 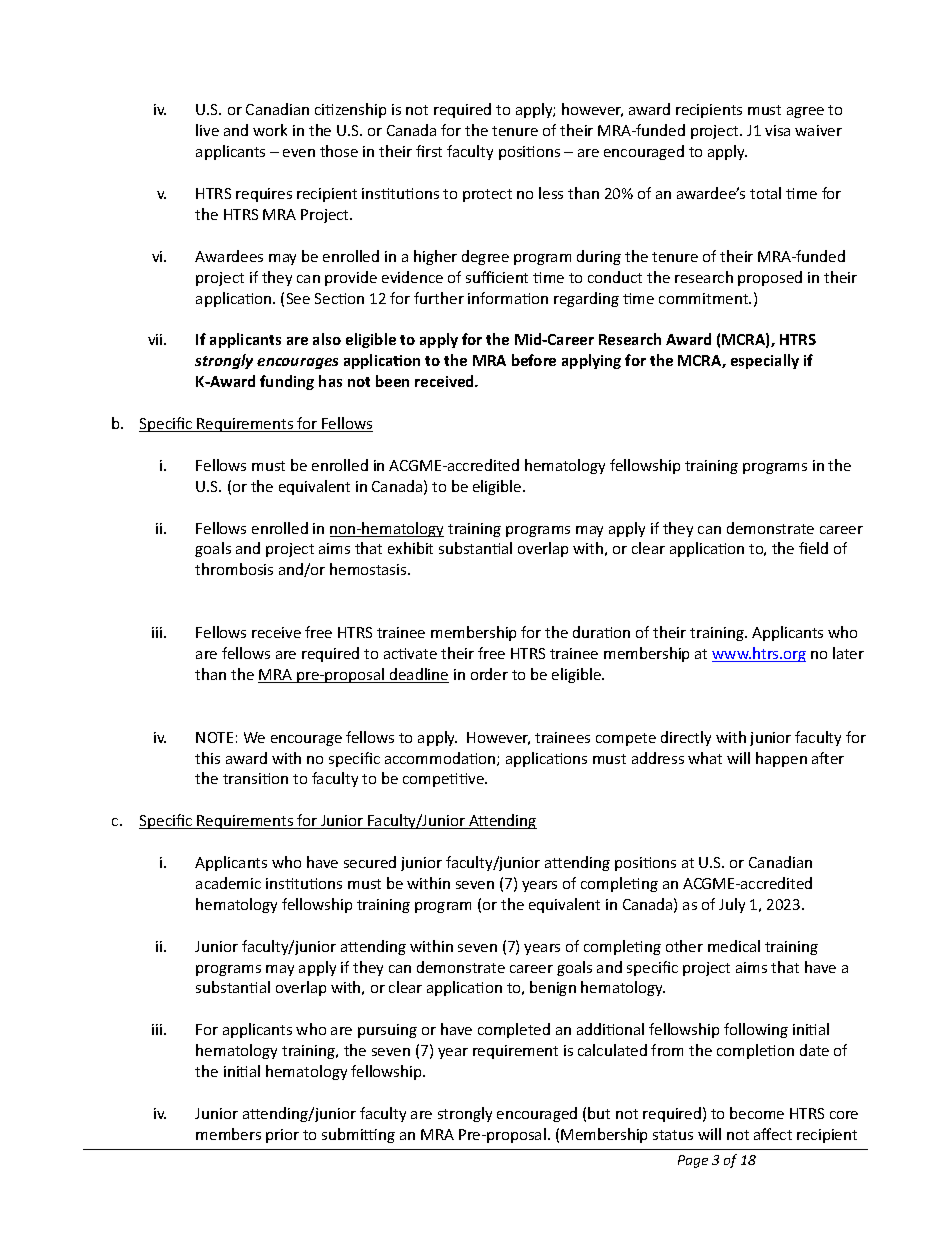 I want to click on funding, so click(x=287, y=382).
